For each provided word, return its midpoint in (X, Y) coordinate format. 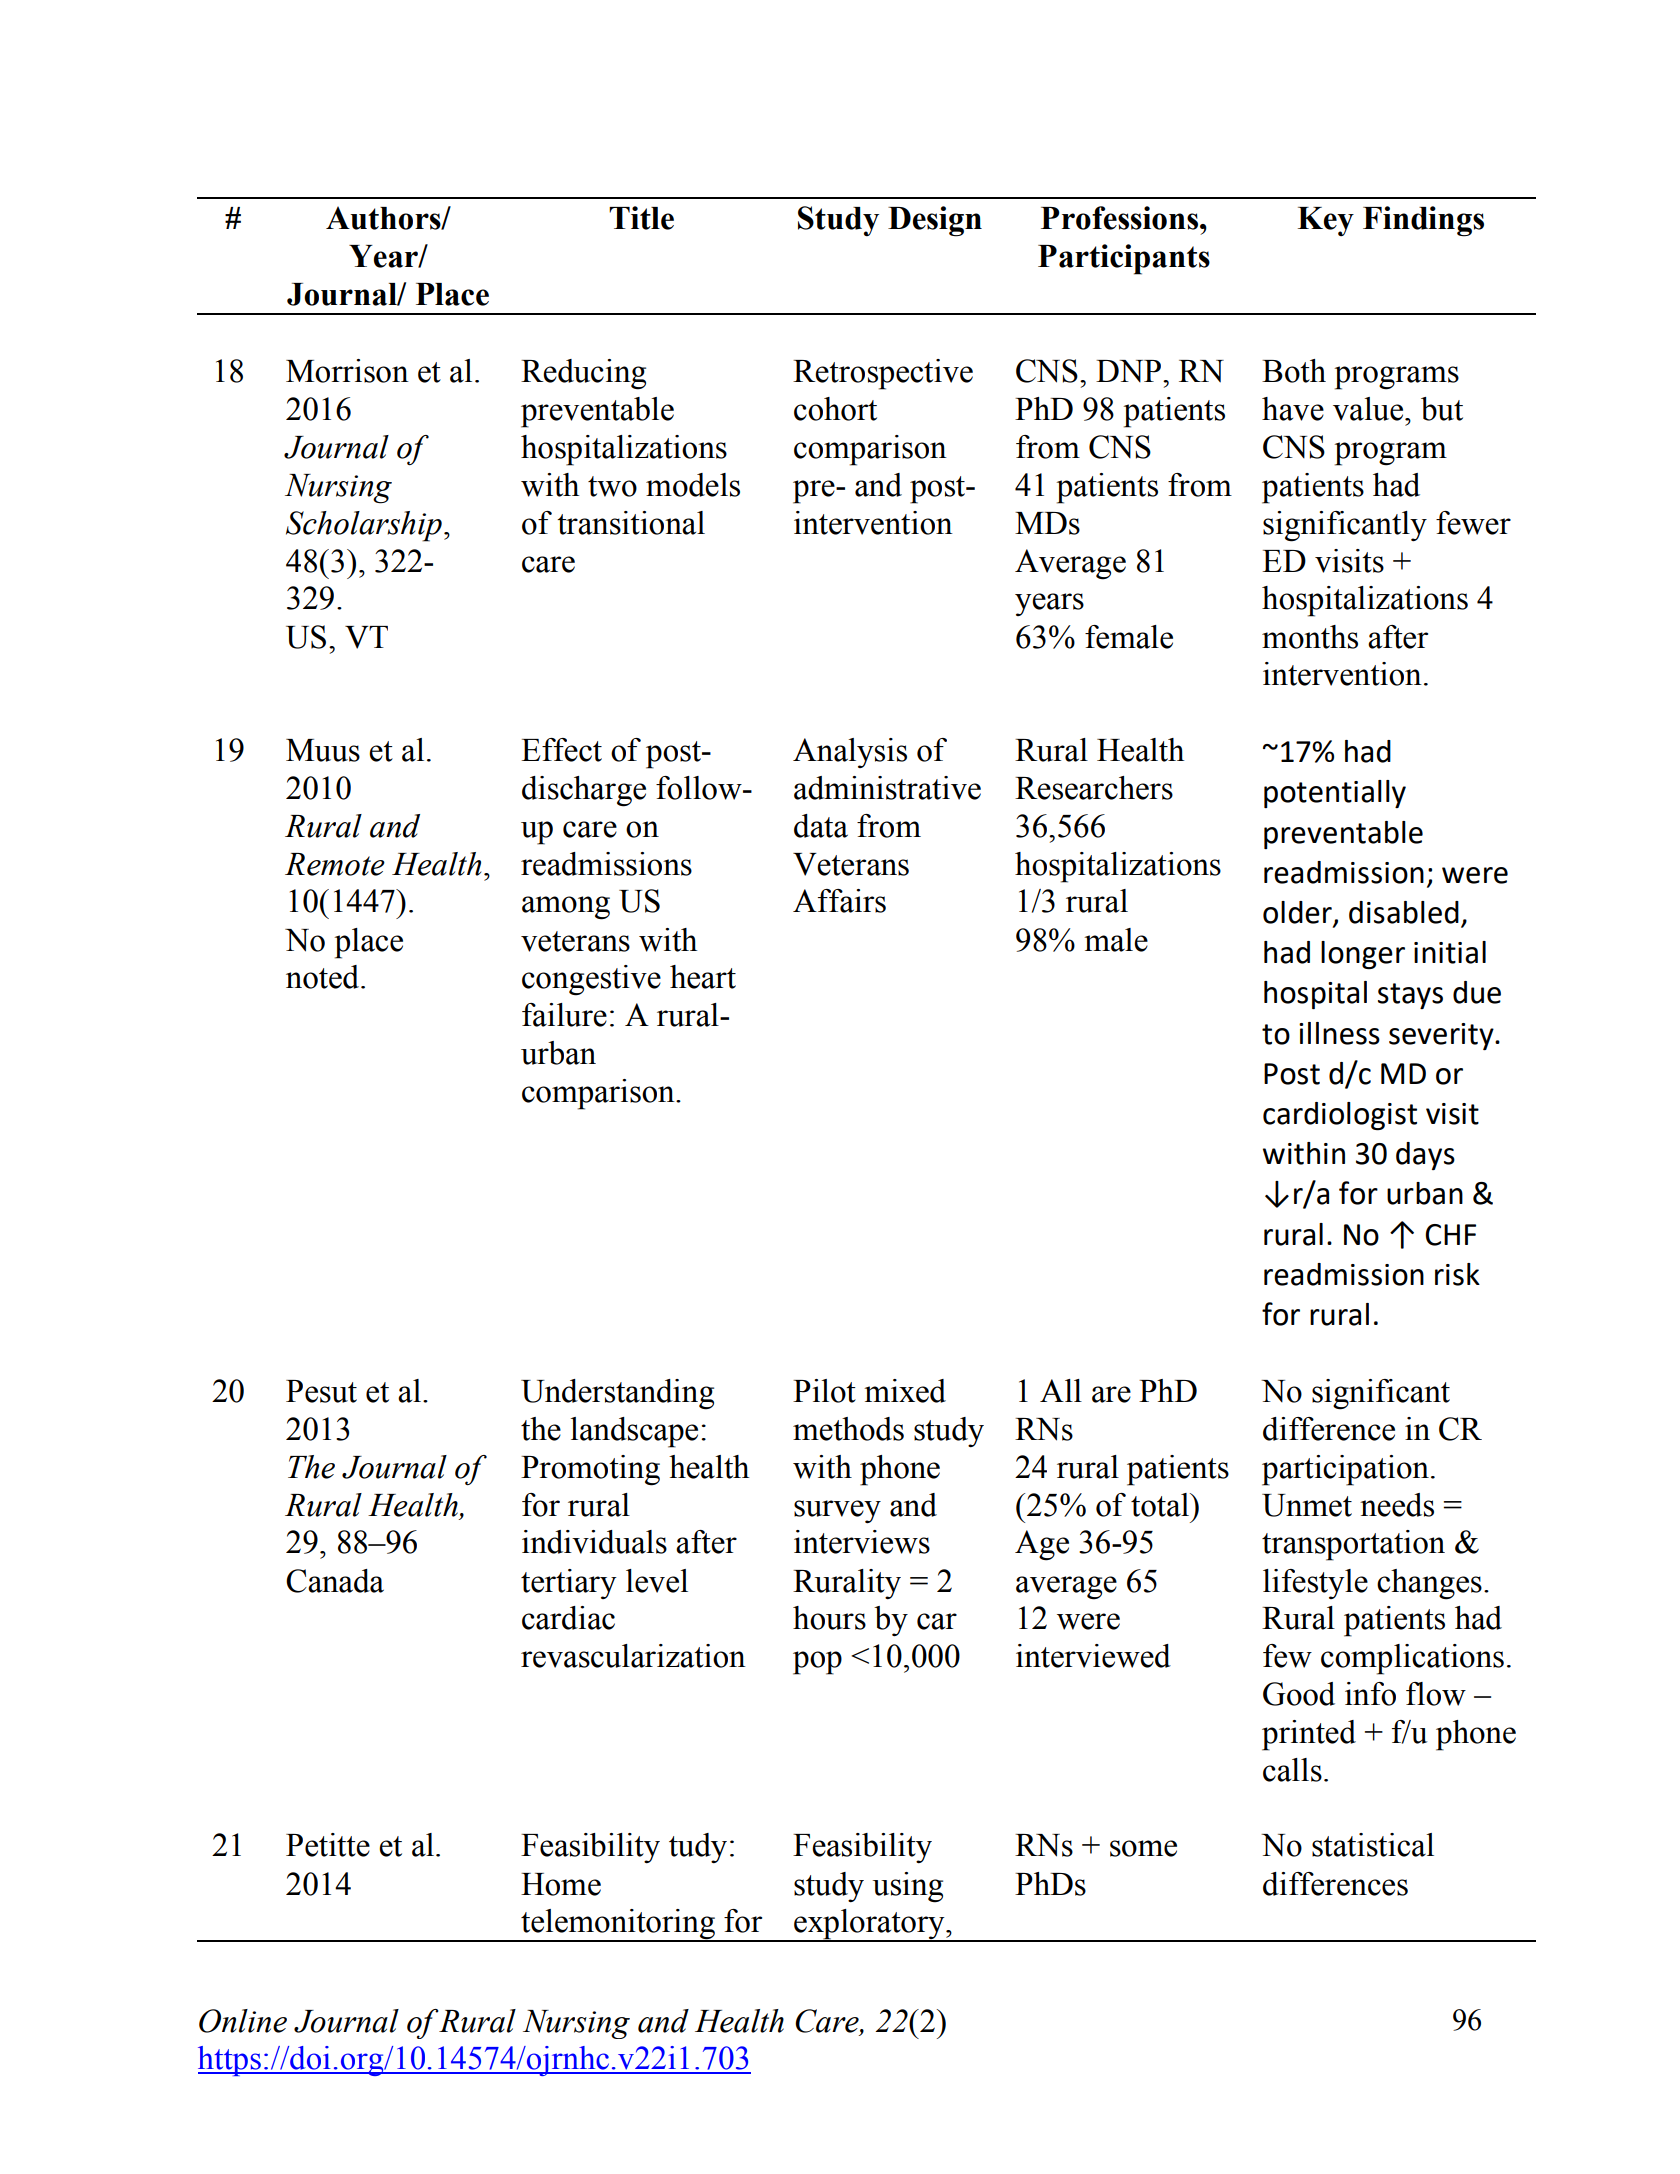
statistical (1373, 1845)
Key (1326, 221)
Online (243, 2021)
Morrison (347, 371)
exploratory (869, 1925)
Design (935, 221)
